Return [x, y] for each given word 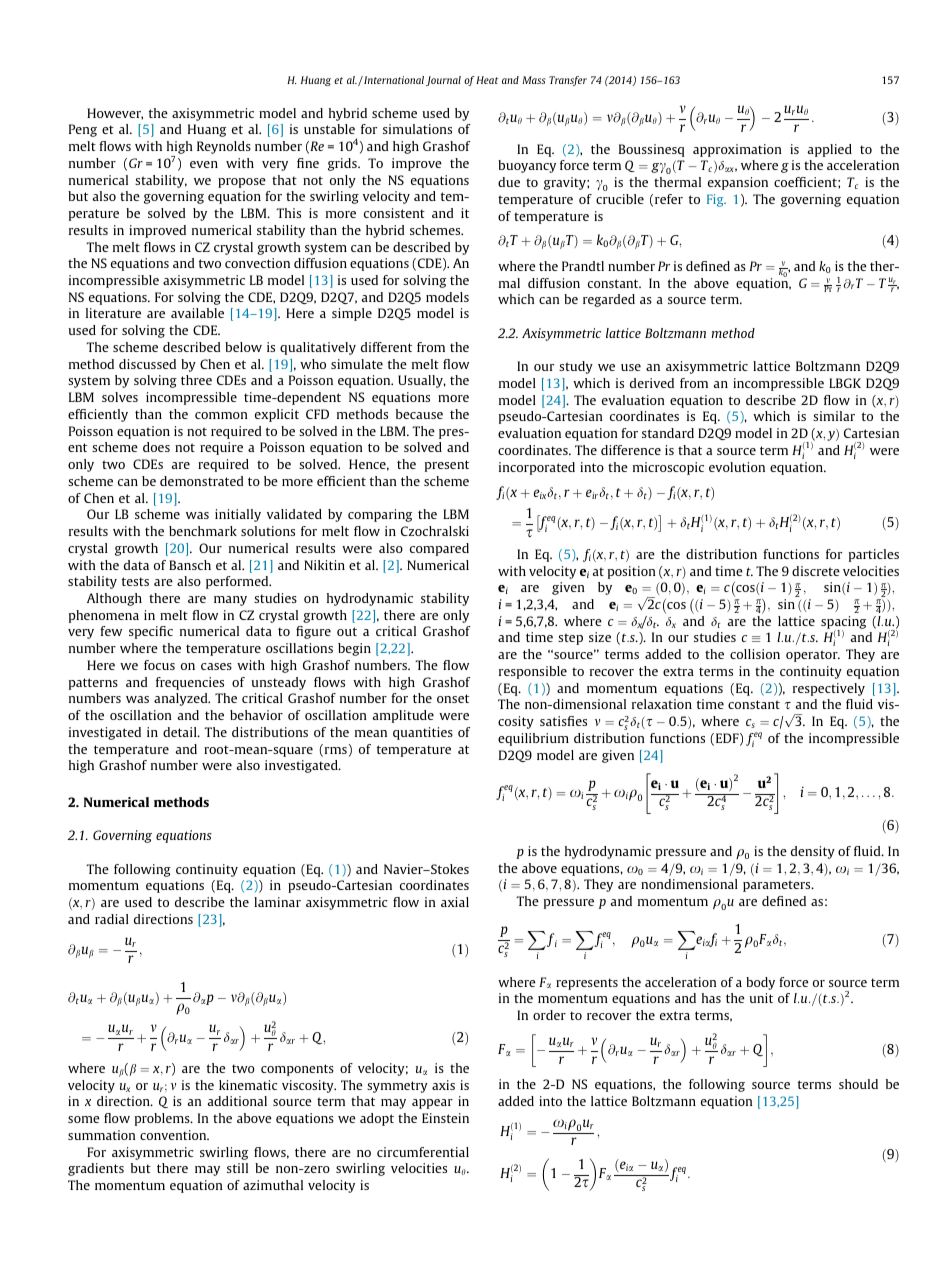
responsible [533, 672]
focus [159, 665]
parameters [778, 886]
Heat [487, 80]
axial [455, 902]
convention [174, 1135]
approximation [737, 150]
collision [755, 654]
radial [112, 919]
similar [834, 416]
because [419, 414]
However [115, 114]
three [196, 380]
